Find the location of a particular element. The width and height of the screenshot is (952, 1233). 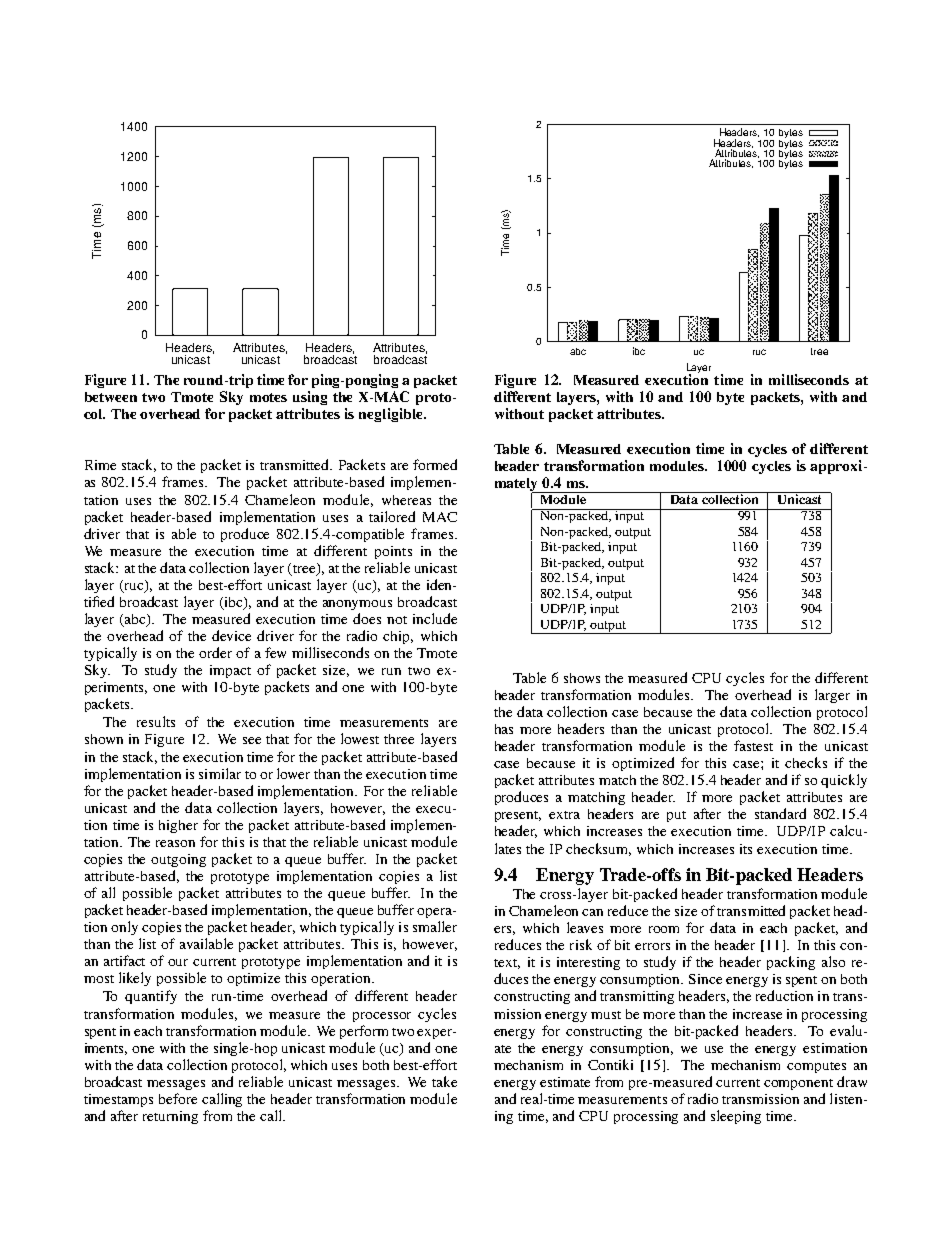

before is located at coordinates (178, 1098).
